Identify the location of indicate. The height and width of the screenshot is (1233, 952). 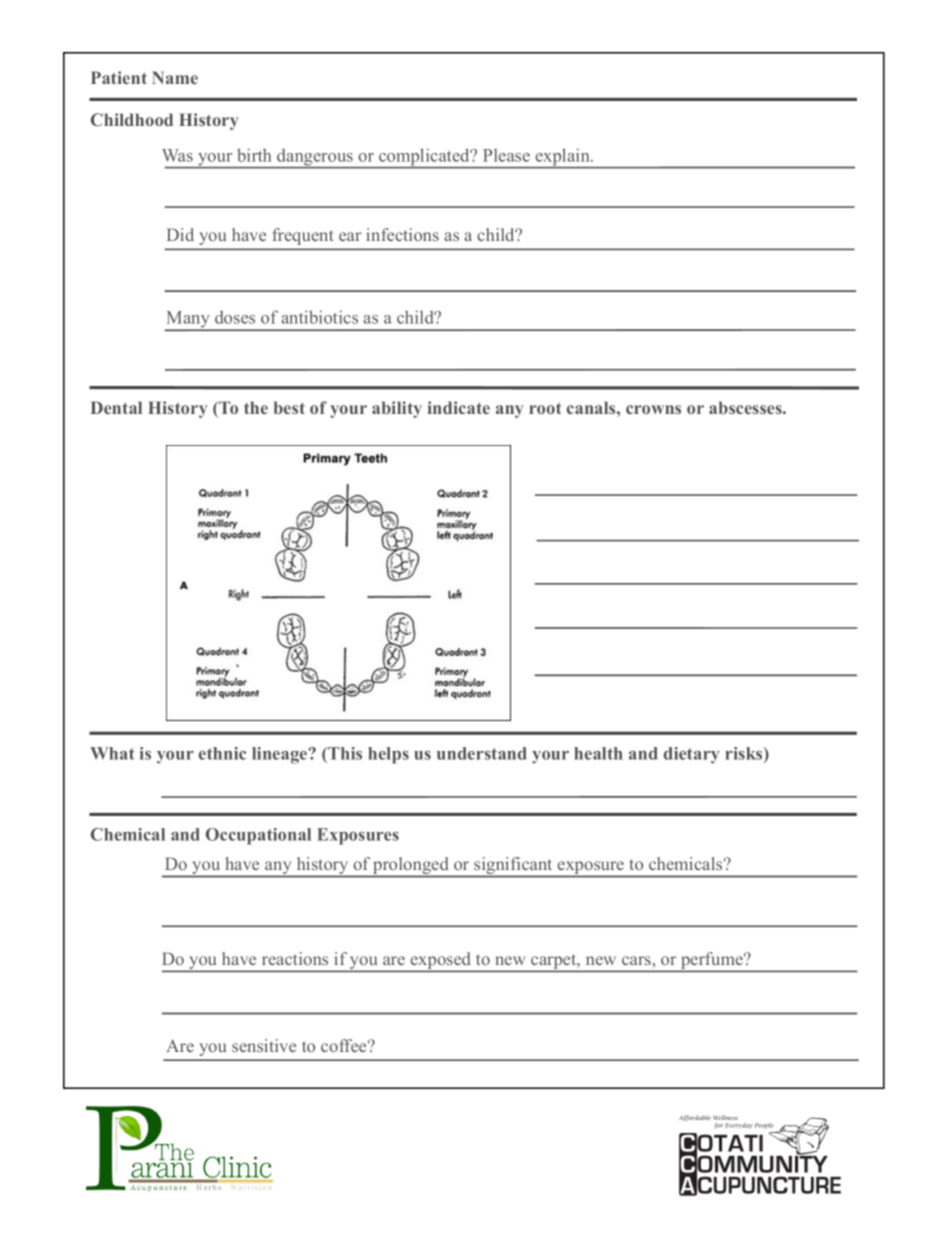
(459, 407).
